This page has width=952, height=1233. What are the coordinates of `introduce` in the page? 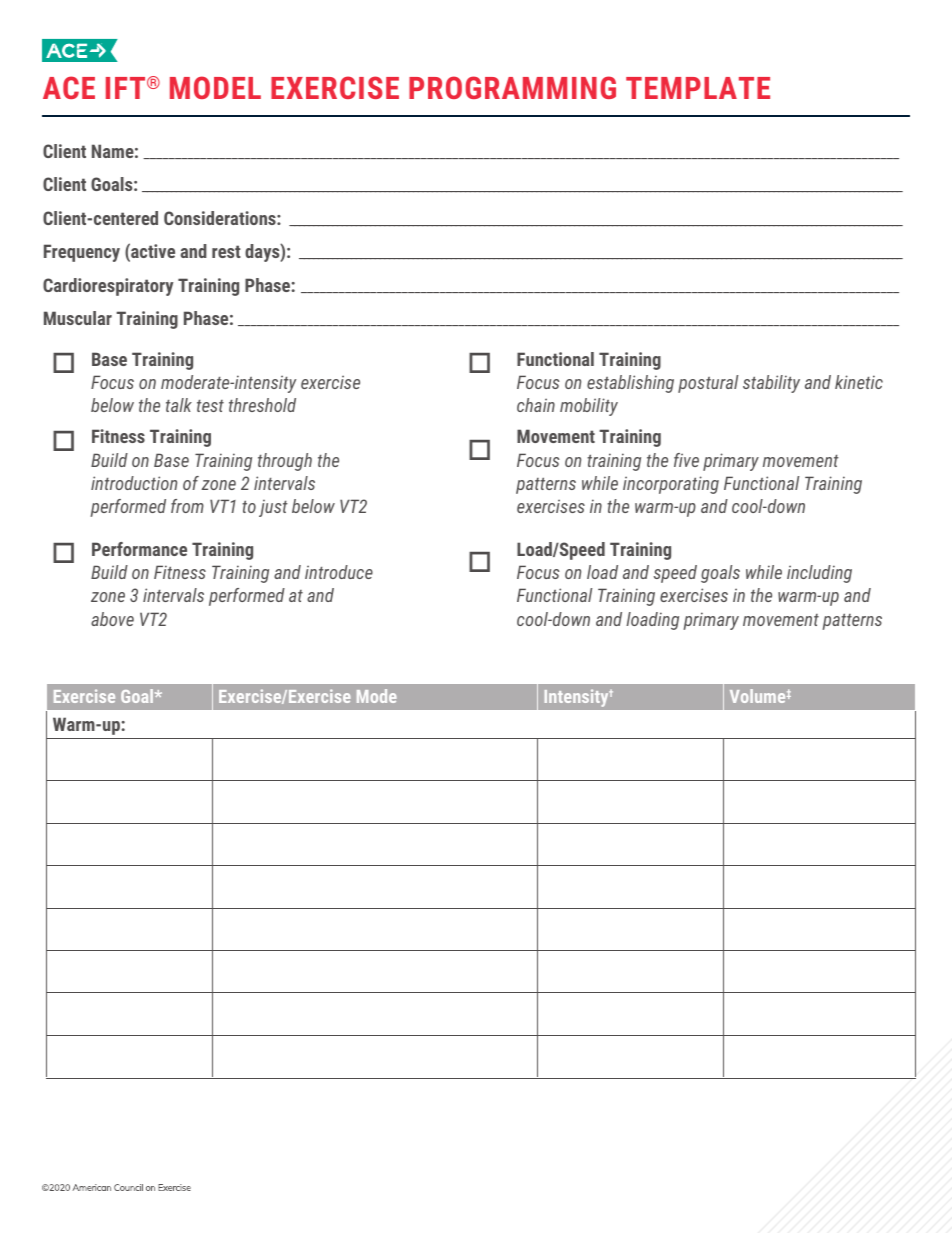 It's located at (339, 572).
